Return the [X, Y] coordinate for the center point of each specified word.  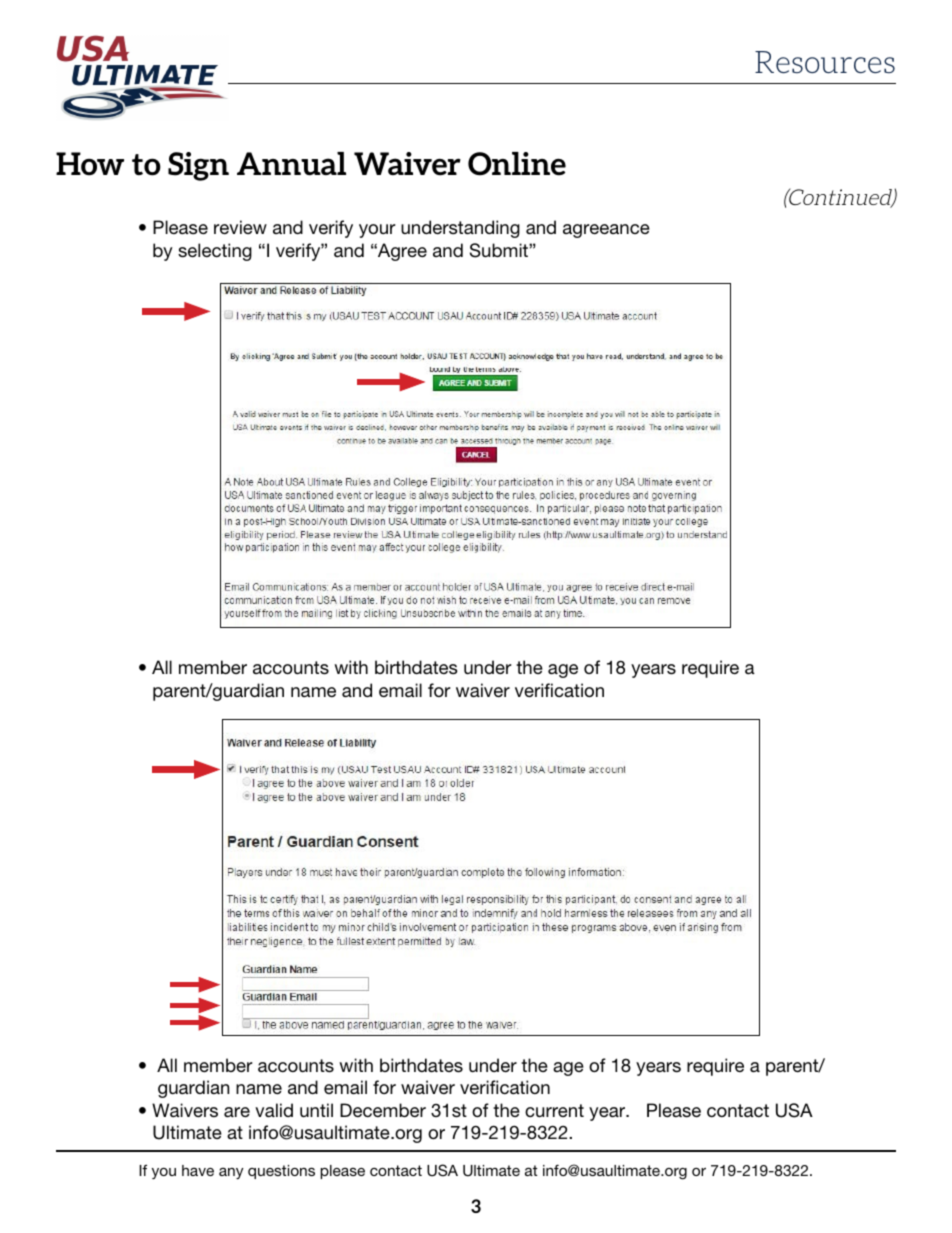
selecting [215, 252]
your [377, 231]
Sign [198, 166]
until [316, 1110]
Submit [500, 250]
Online [517, 164]
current [554, 1110]
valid [274, 1110]
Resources [825, 62]
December [383, 1110]
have [198, 1170]
